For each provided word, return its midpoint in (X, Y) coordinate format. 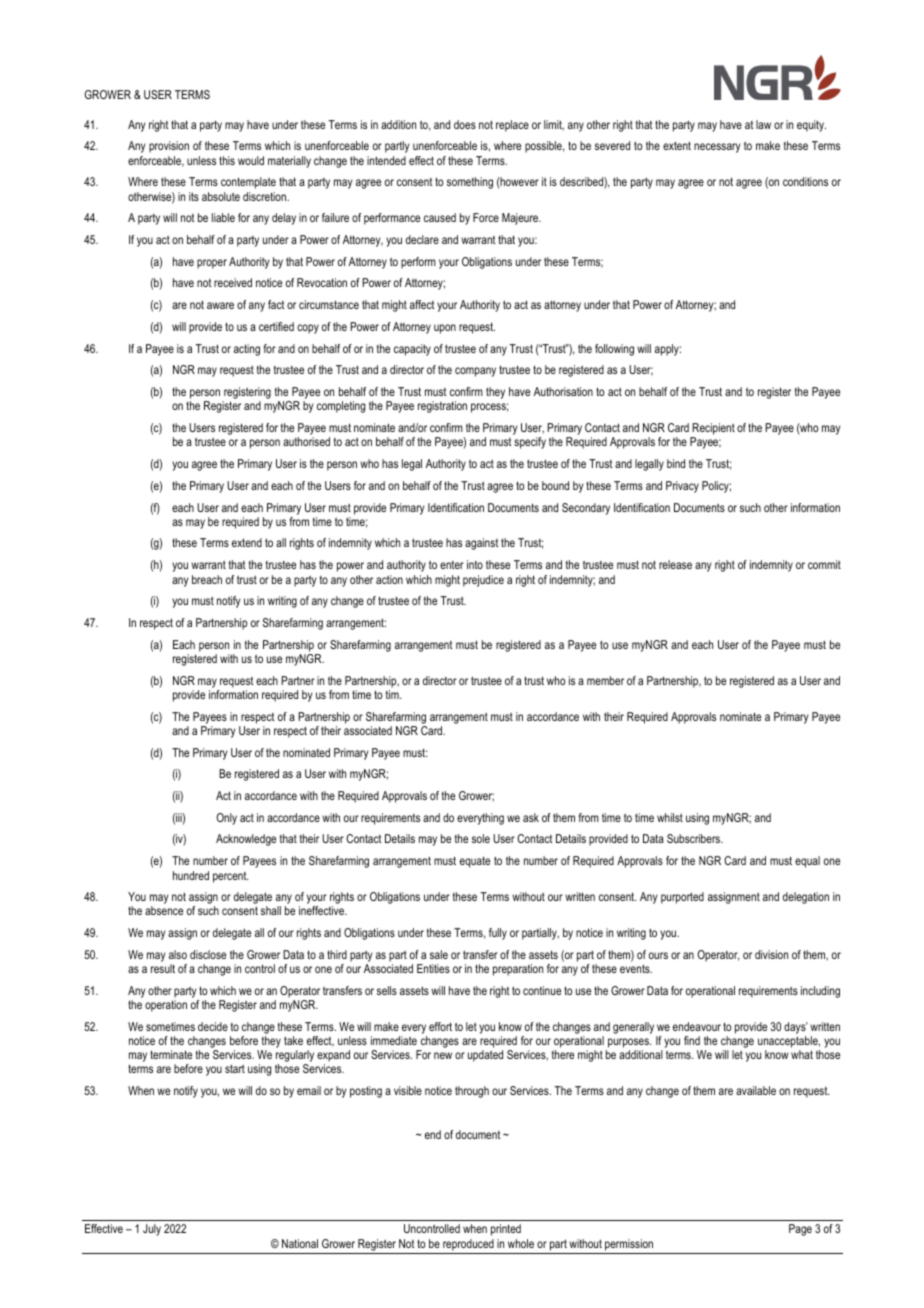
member (605, 680)
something (470, 183)
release (675, 564)
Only (226, 819)
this (227, 160)
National (300, 1243)
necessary (717, 148)
